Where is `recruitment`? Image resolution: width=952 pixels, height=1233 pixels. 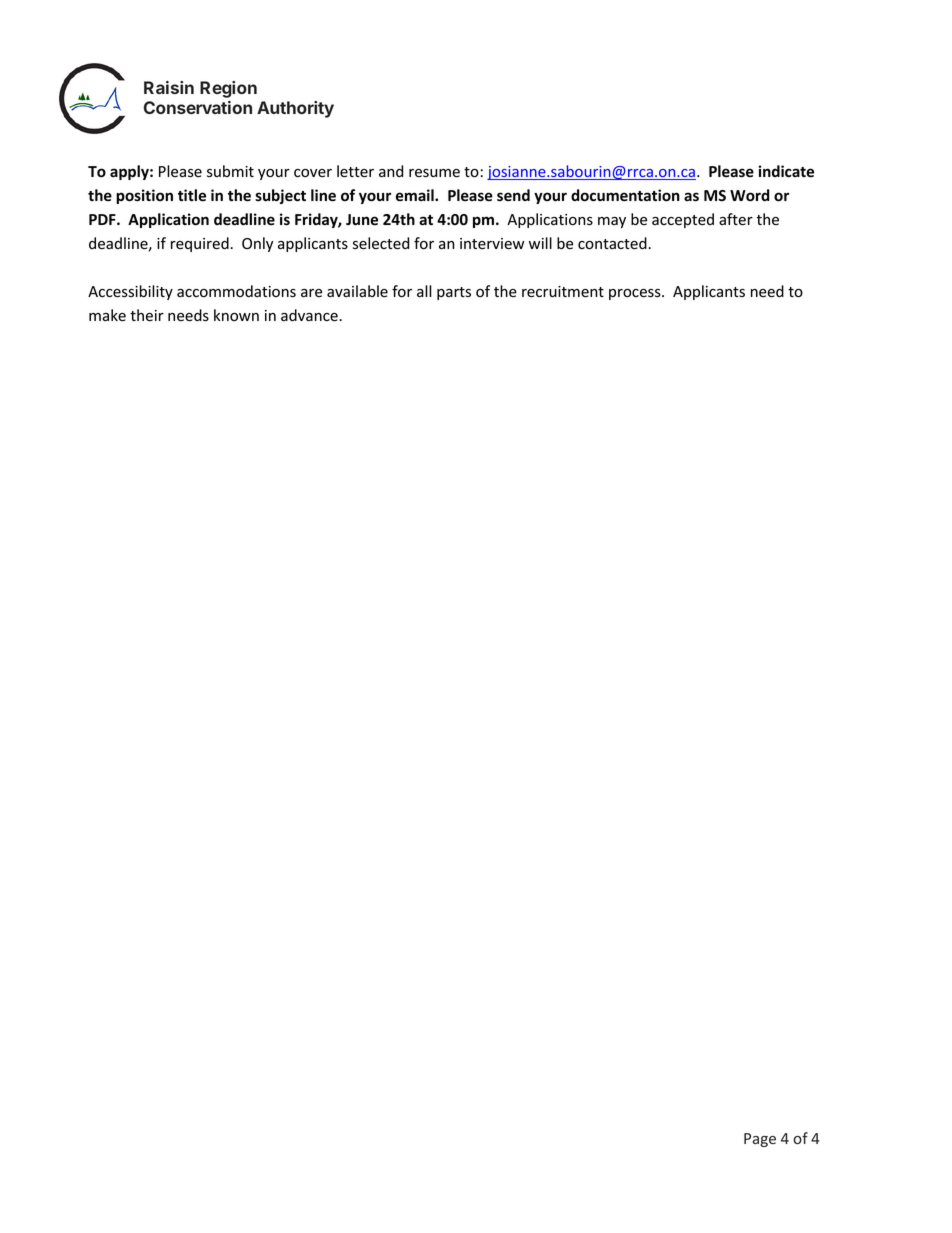
recruitment is located at coordinates (563, 292).
